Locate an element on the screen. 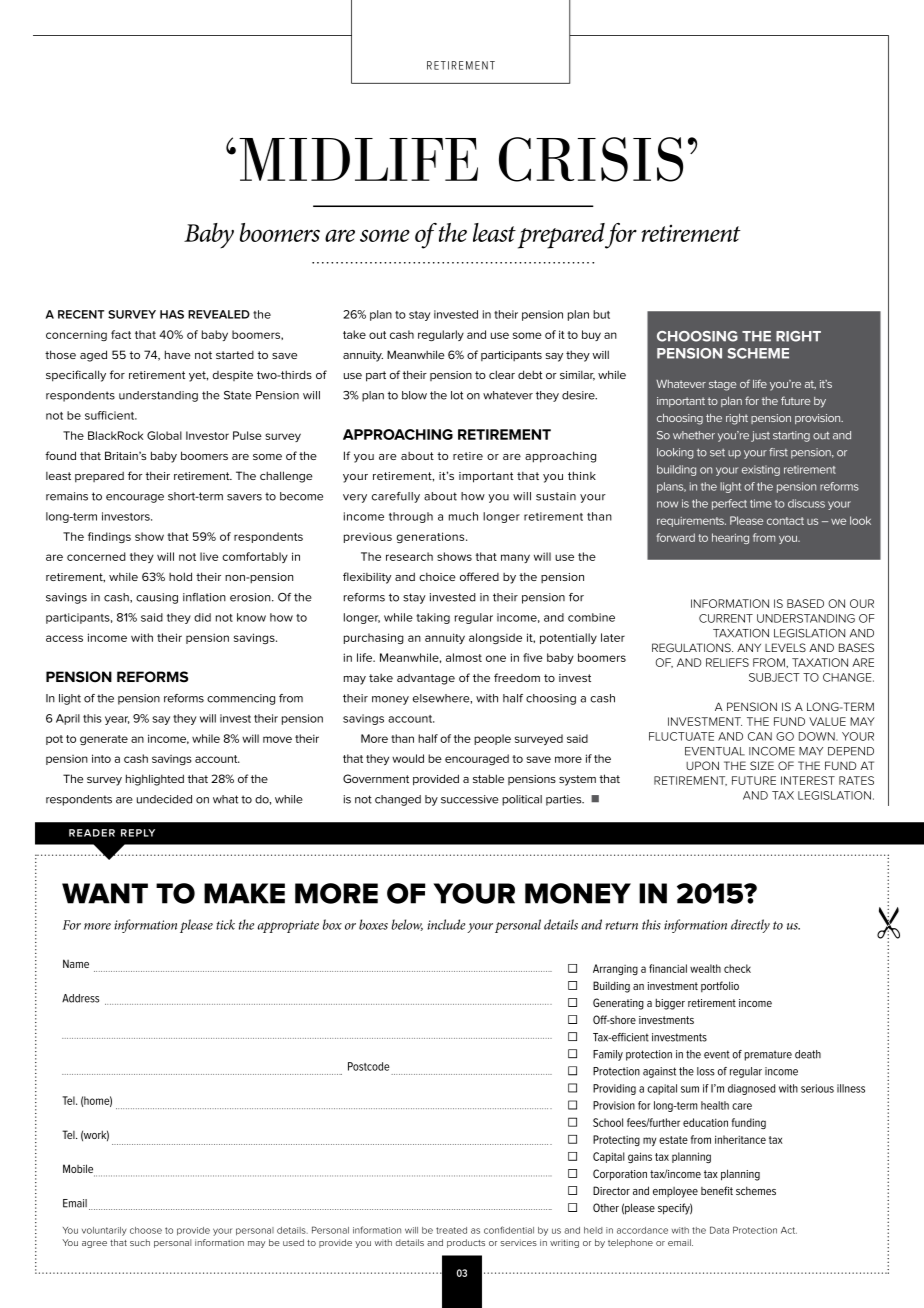 This screenshot has height=1308, width=924. causing is located at coordinates (157, 598).
